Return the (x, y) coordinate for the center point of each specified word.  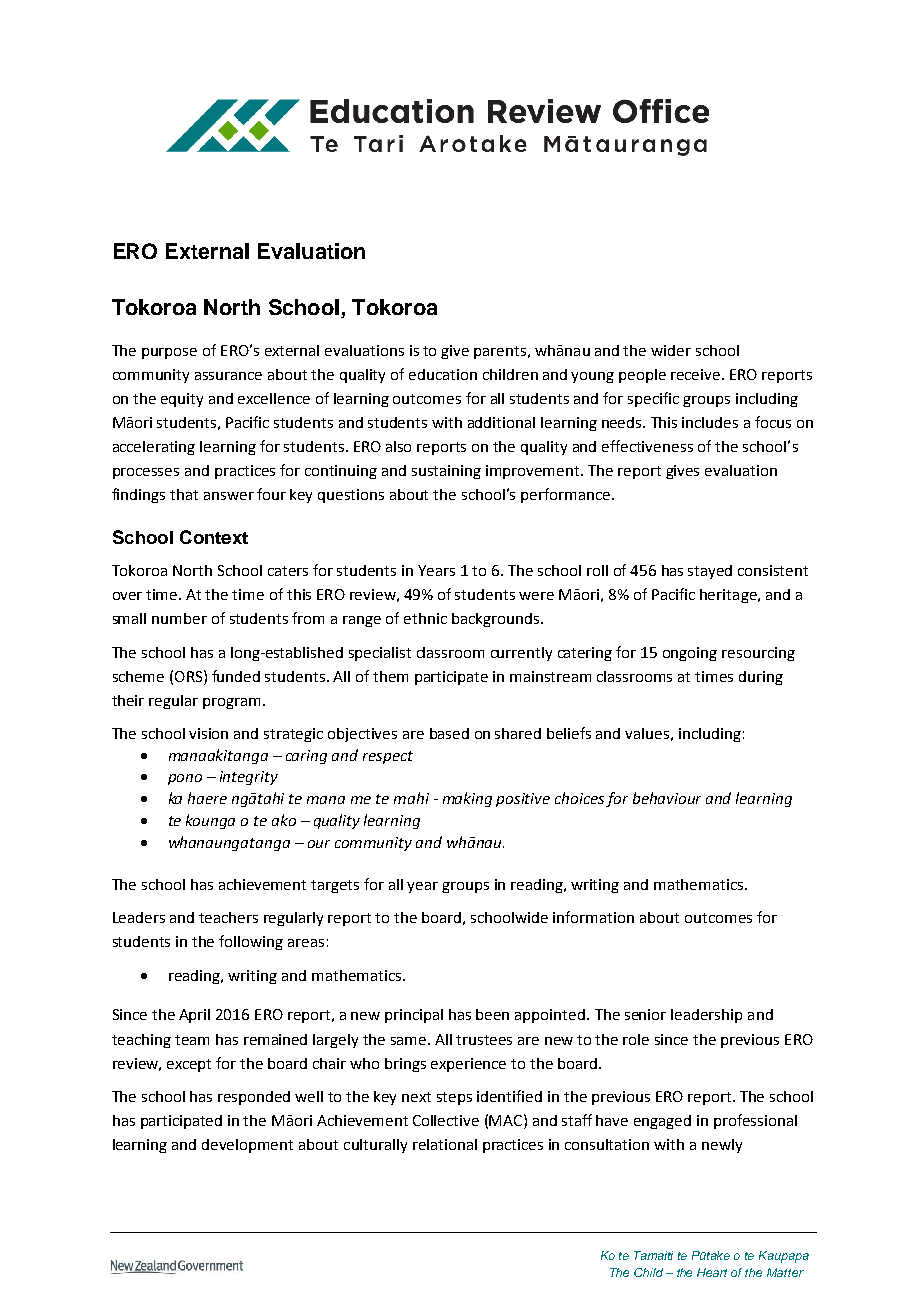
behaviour (667, 798)
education (443, 374)
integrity (249, 778)
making (467, 799)
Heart (712, 1272)
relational (445, 1144)
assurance (228, 376)
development (247, 1146)
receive (697, 374)
